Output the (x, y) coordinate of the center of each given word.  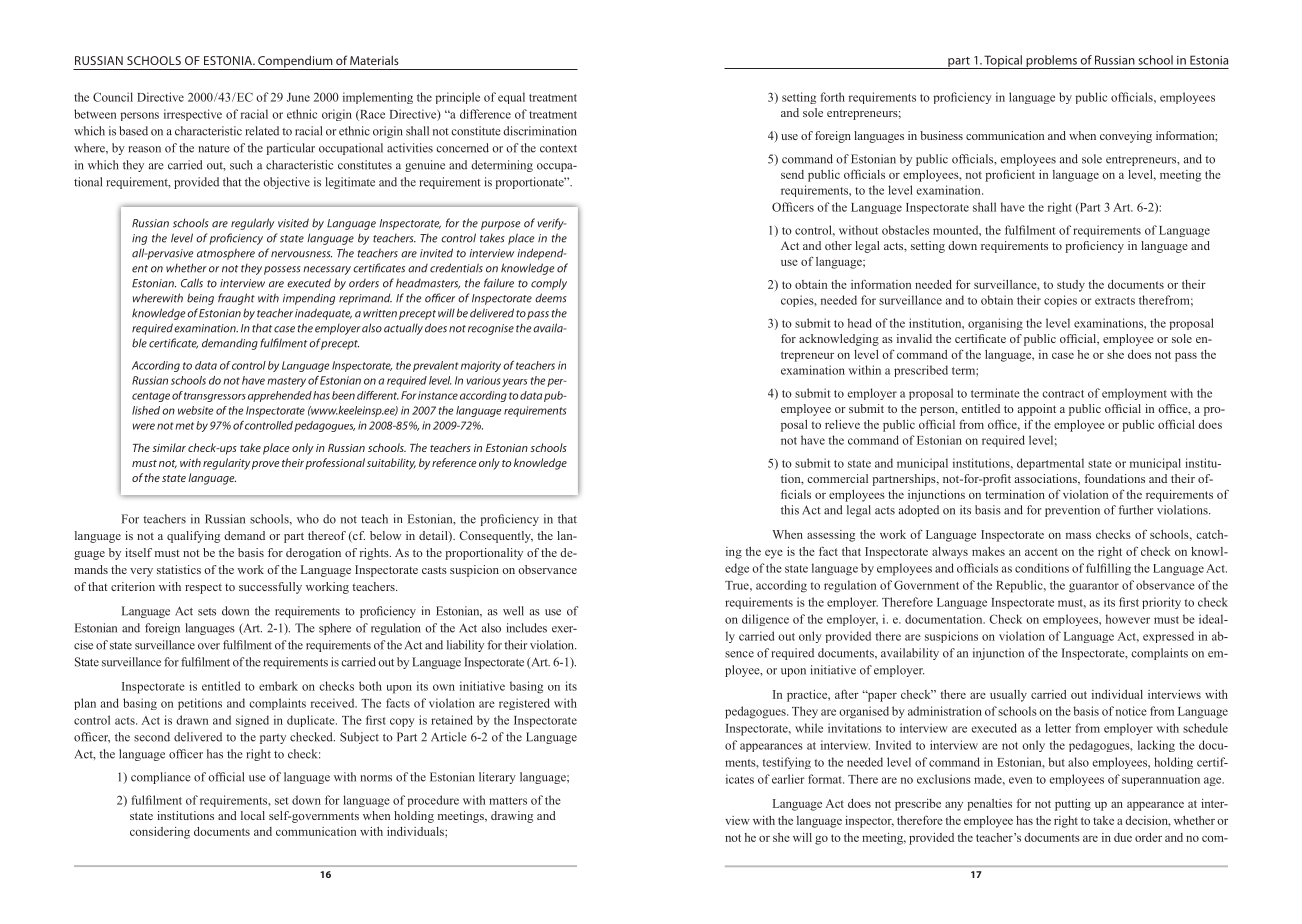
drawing (512, 817)
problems (1051, 62)
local (253, 815)
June (298, 97)
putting (1073, 805)
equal (511, 98)
